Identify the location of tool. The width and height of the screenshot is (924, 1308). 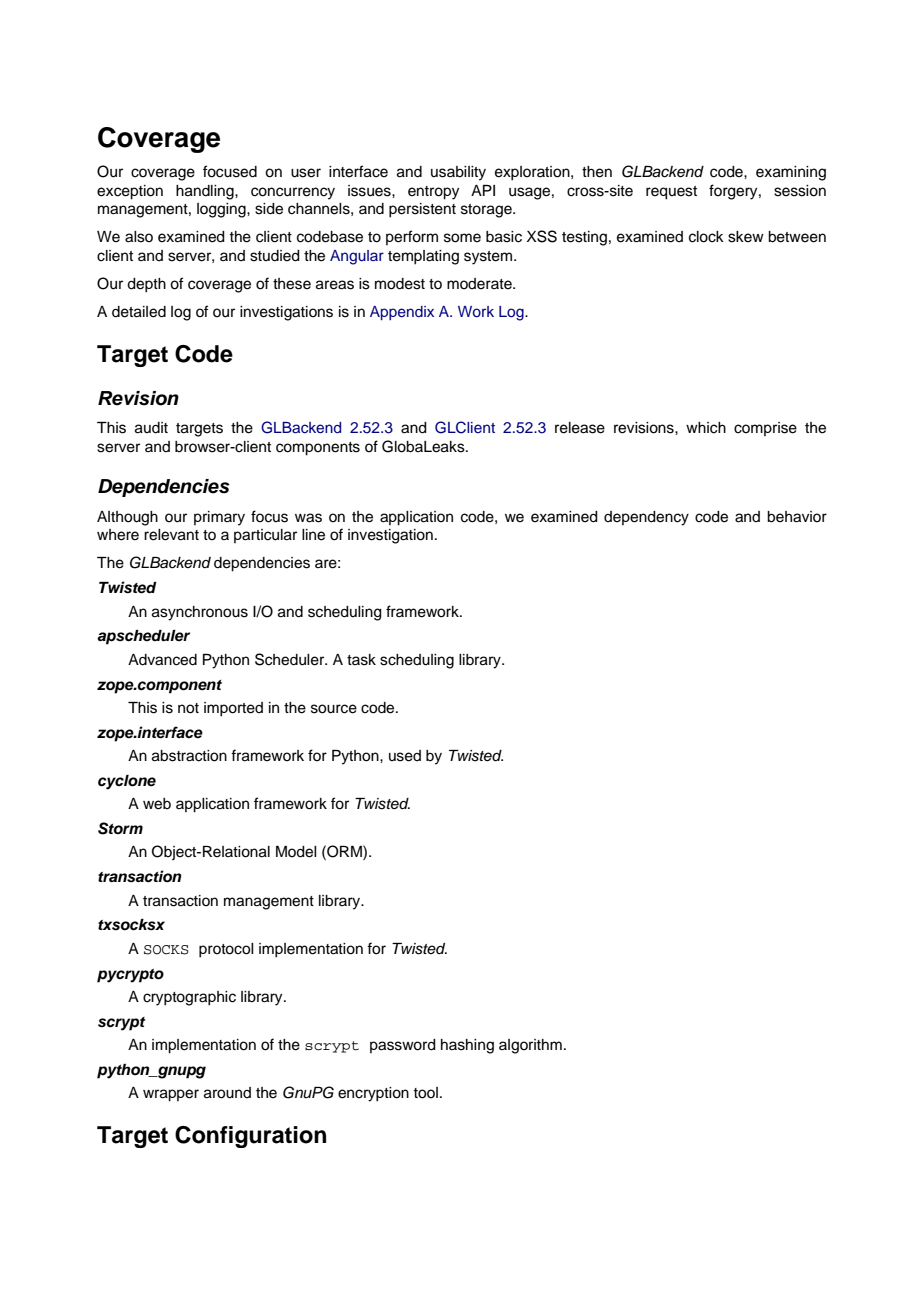
(425, 1093).
